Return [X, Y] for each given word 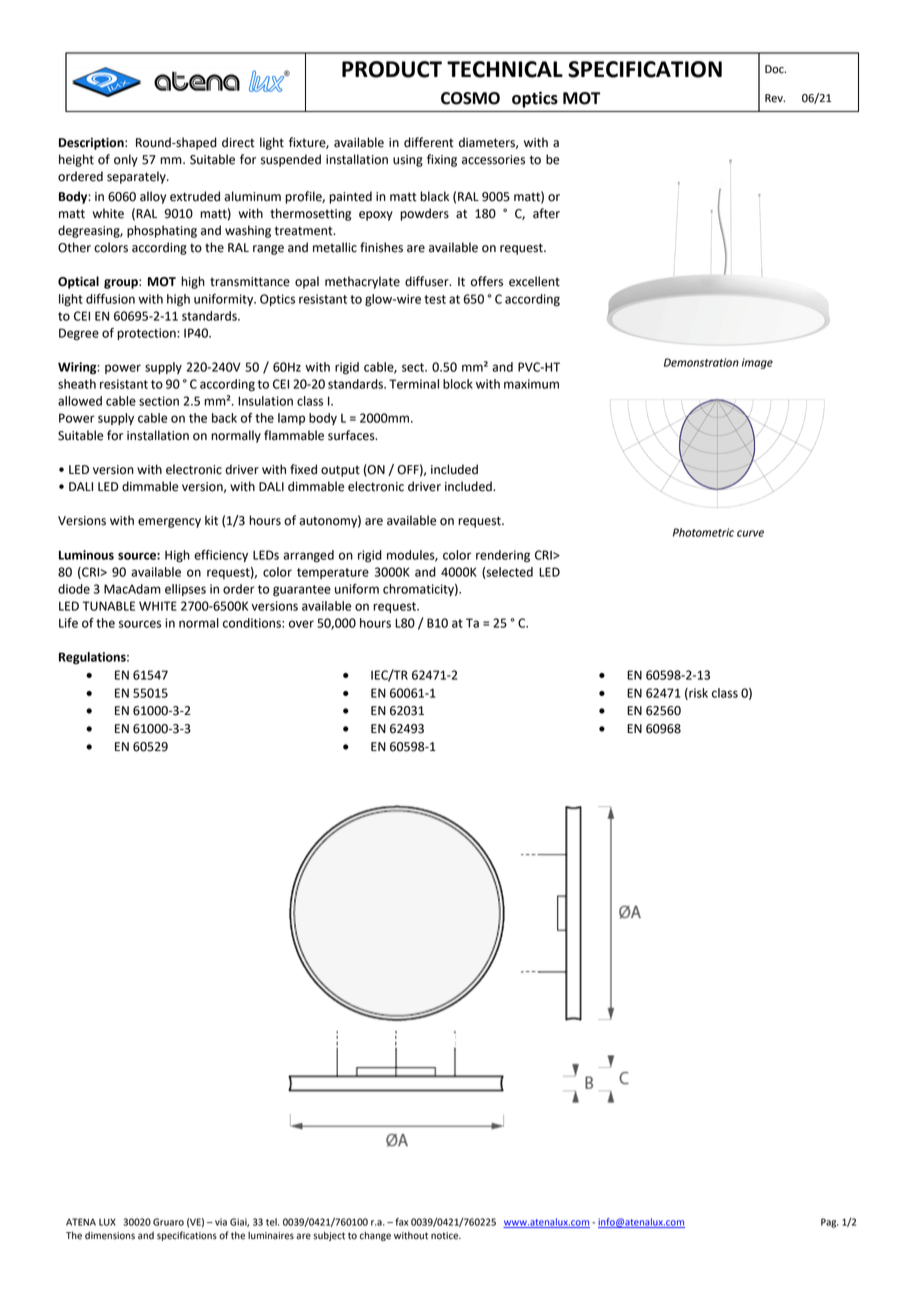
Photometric [703, 532]
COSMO [470, 98]
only [126, 160]
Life [68, 623]
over [301, 624]
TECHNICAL [505, 69]
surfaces [352, 435]
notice [446, 1236]
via [221, 1222]
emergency [169, 523]
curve [750, 533]
